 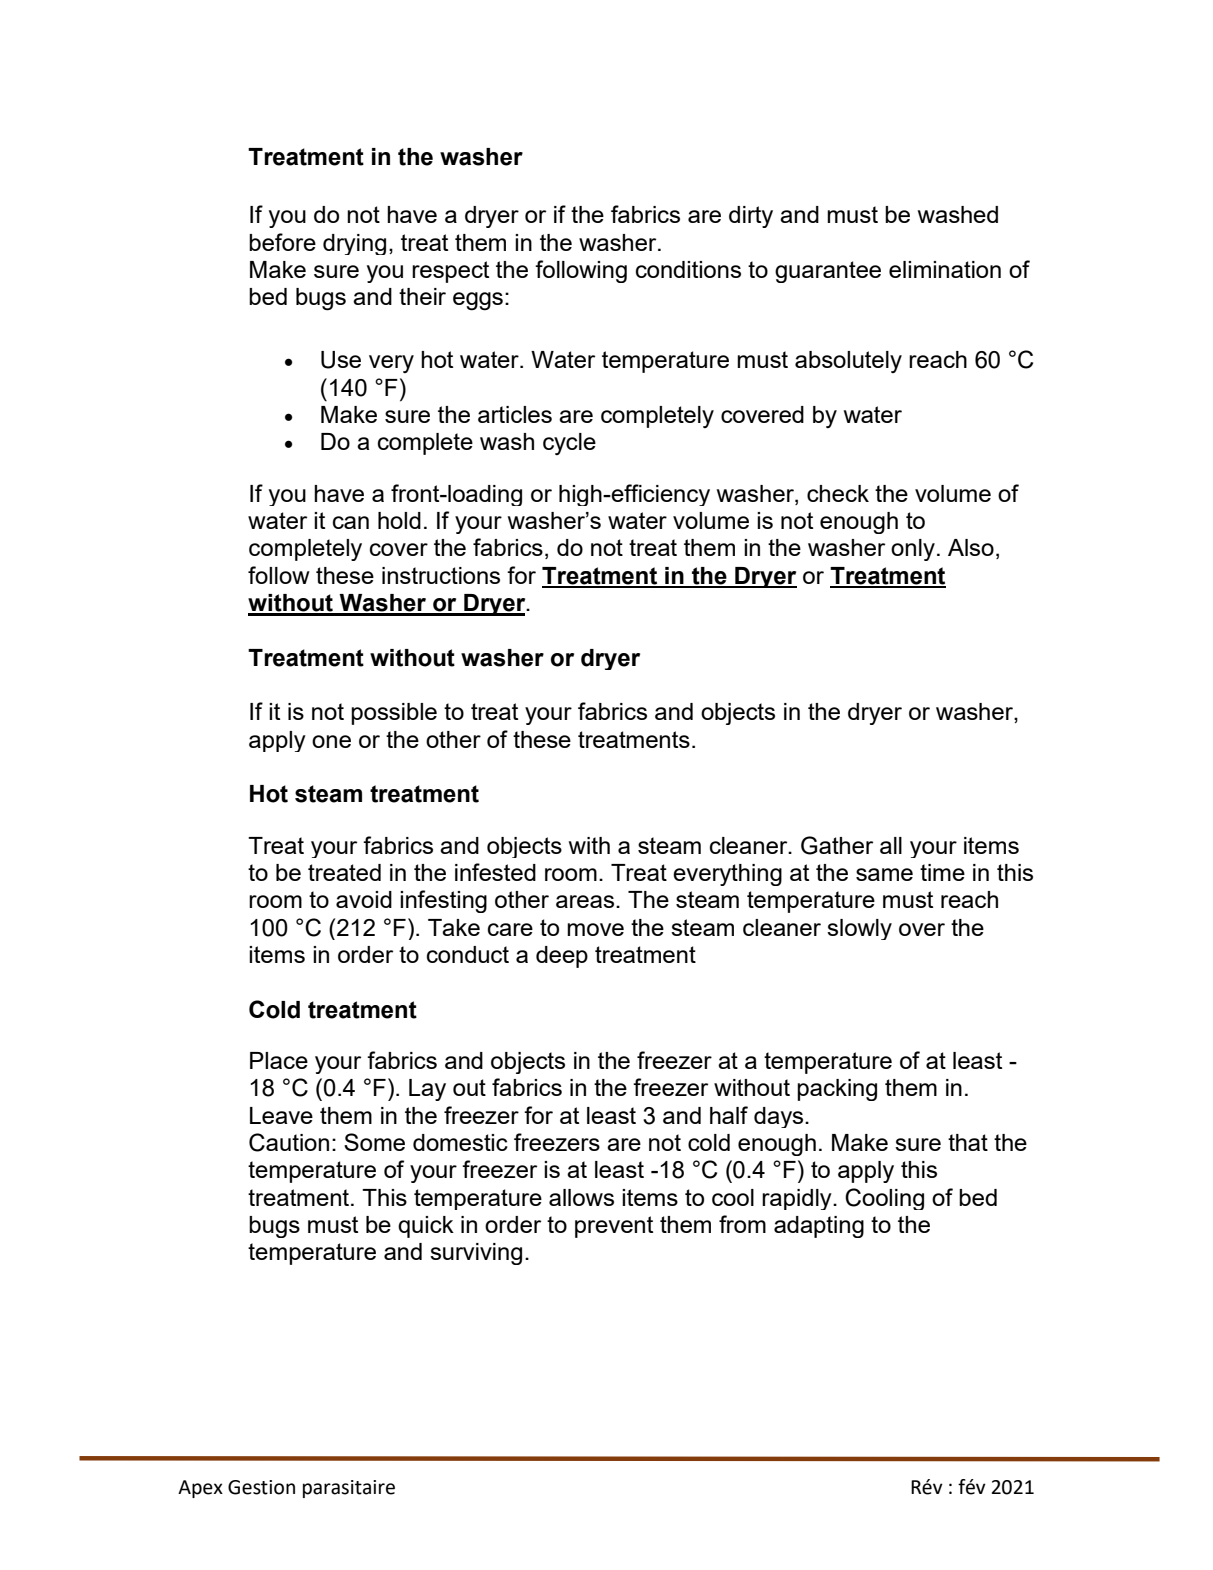 I want to click on surviving, so click(x=476, y=1254).
